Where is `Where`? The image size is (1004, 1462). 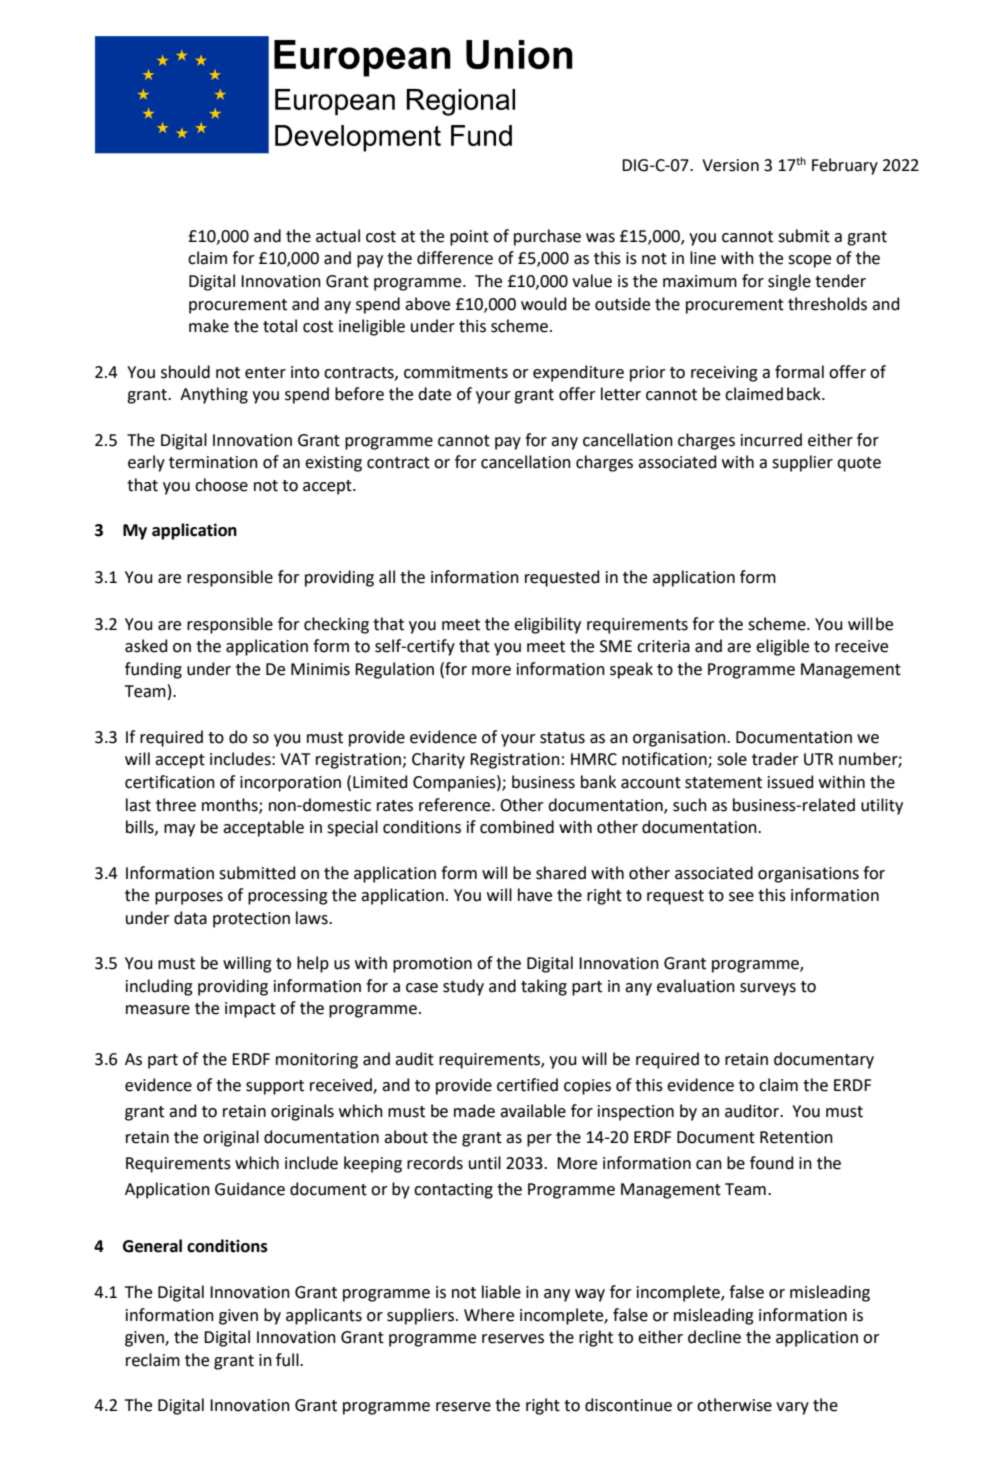
Where is located at coordinates (489, 1315).
